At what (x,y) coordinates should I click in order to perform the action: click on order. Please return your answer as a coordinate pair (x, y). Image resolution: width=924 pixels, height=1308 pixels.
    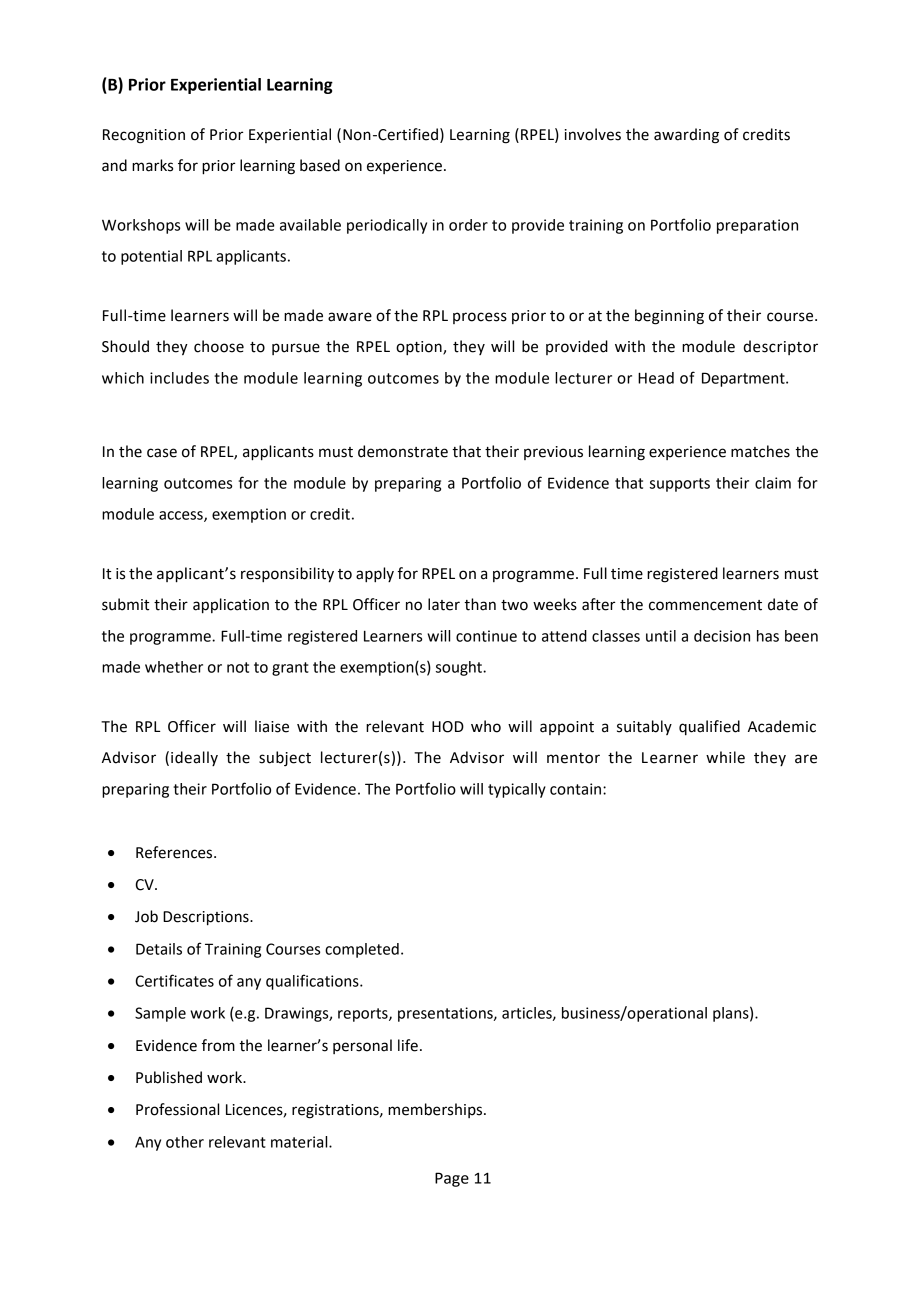
    Looking at the image, I should click on (468, 225).
